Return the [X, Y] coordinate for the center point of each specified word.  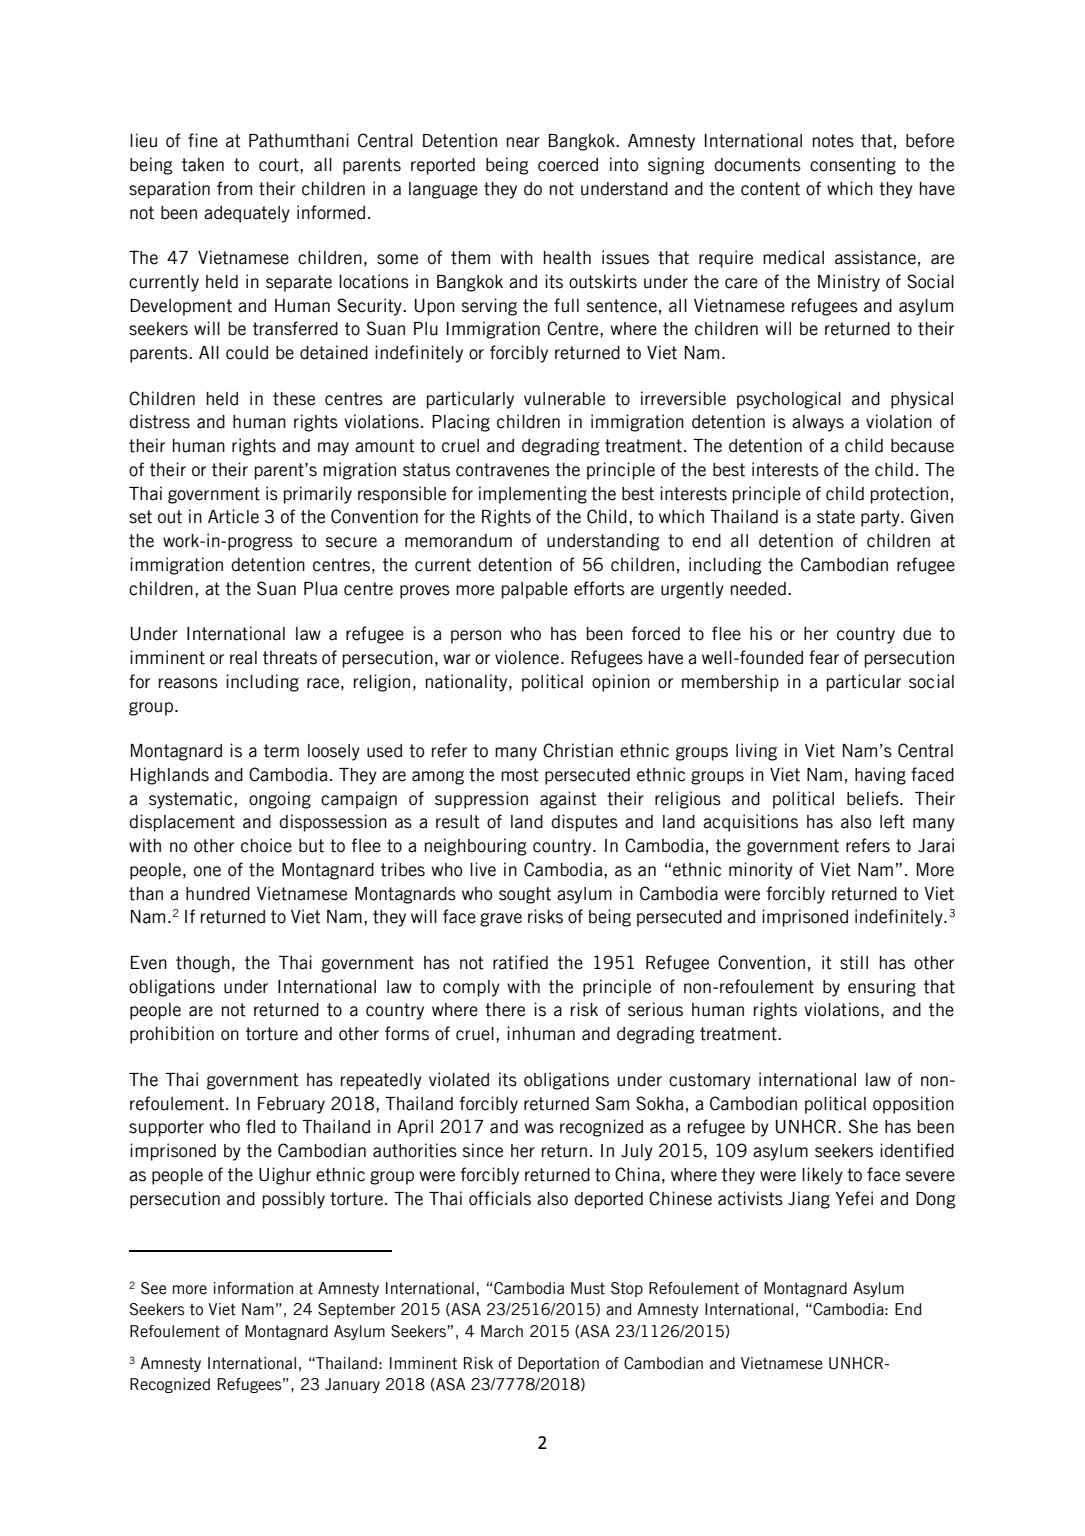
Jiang [809, 1200]
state [836, 517]
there [505, 1010]
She [863, 1126]
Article [233, 516]
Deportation [558, 1364]
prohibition [172, 1035]
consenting [853, 166]
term [281, 751]
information [253, 1288]
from [234, 188]
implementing [533, 495]
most [520, 775]
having [880, 776]
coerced [568, 165]
